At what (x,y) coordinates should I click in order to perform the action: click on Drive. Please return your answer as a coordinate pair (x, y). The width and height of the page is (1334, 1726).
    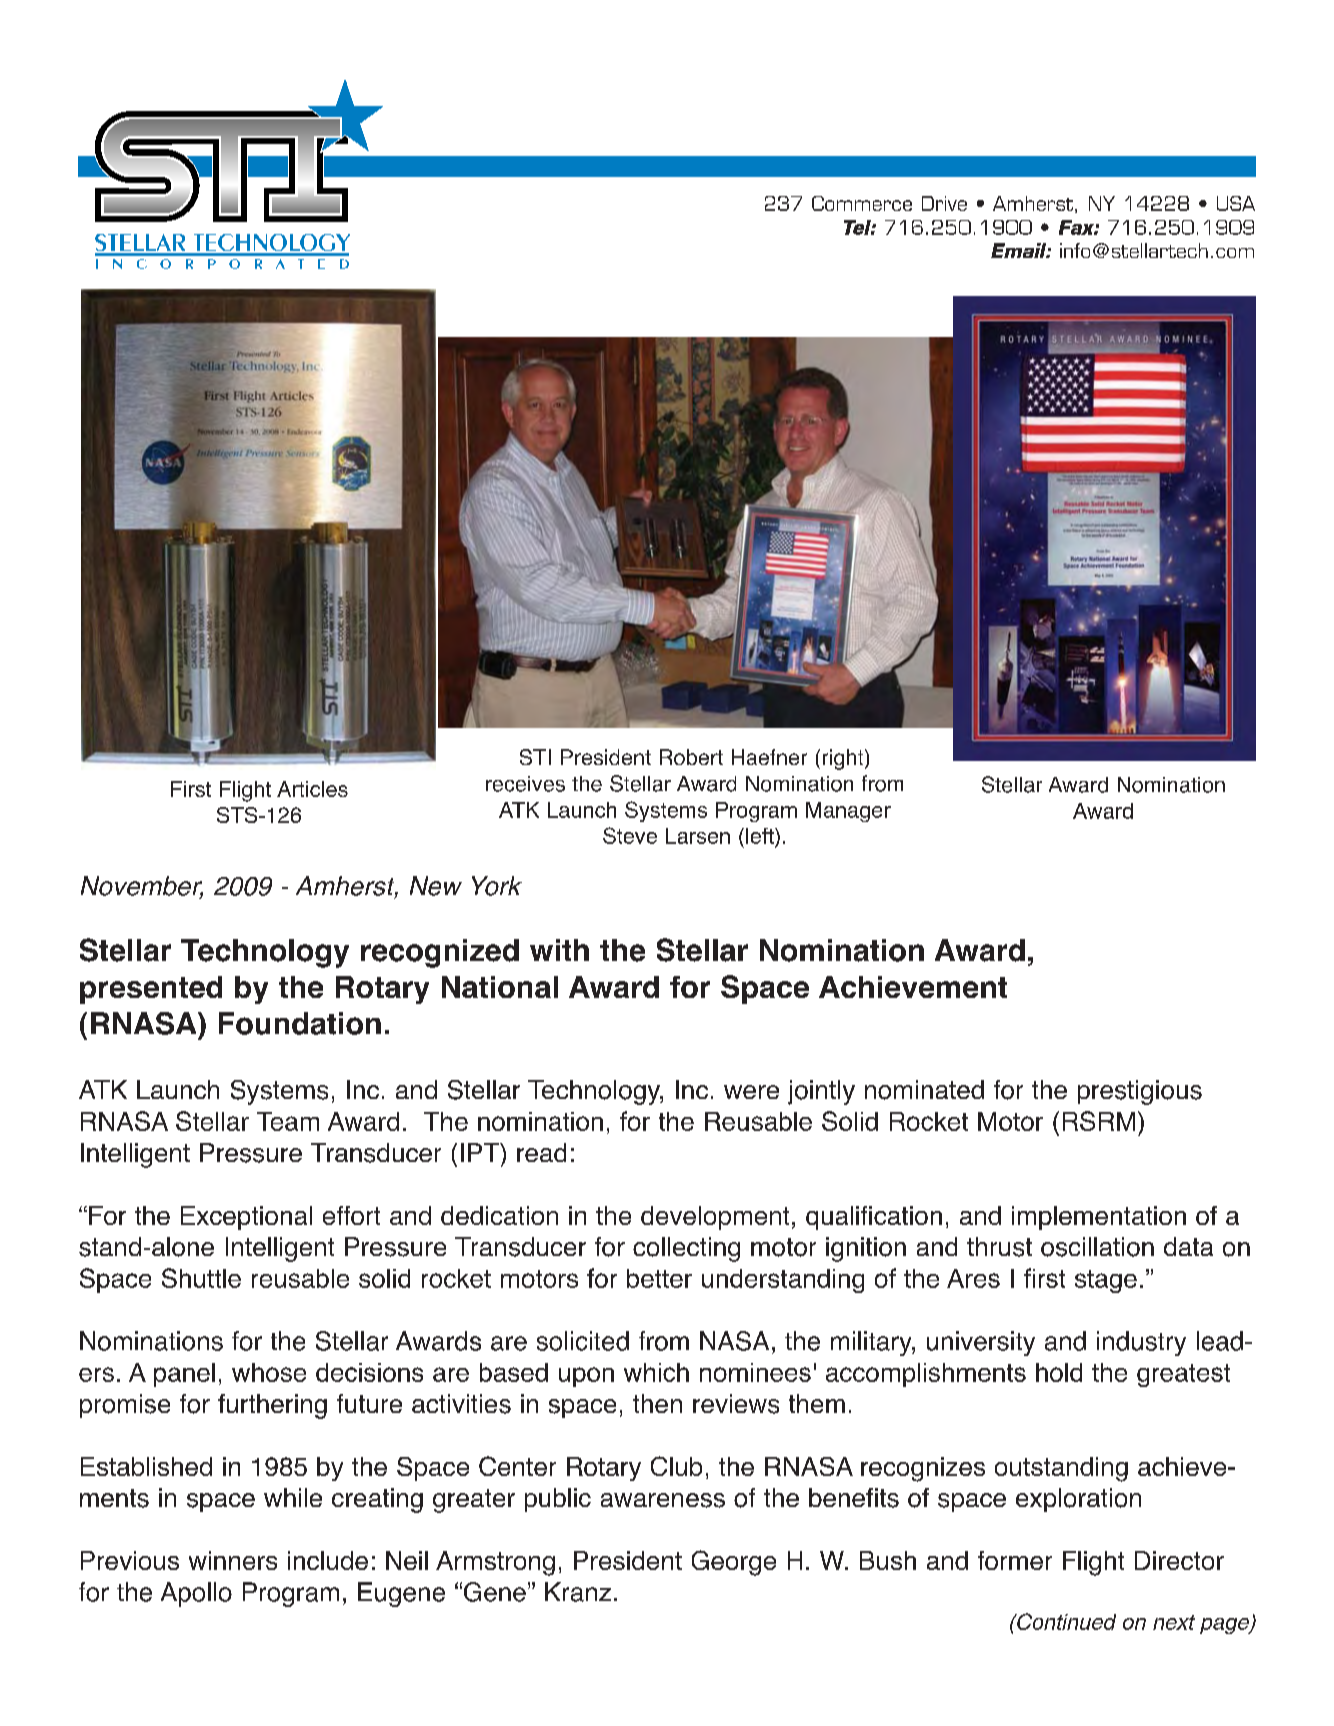
    Looking at the image, I should click on (944, 203).
